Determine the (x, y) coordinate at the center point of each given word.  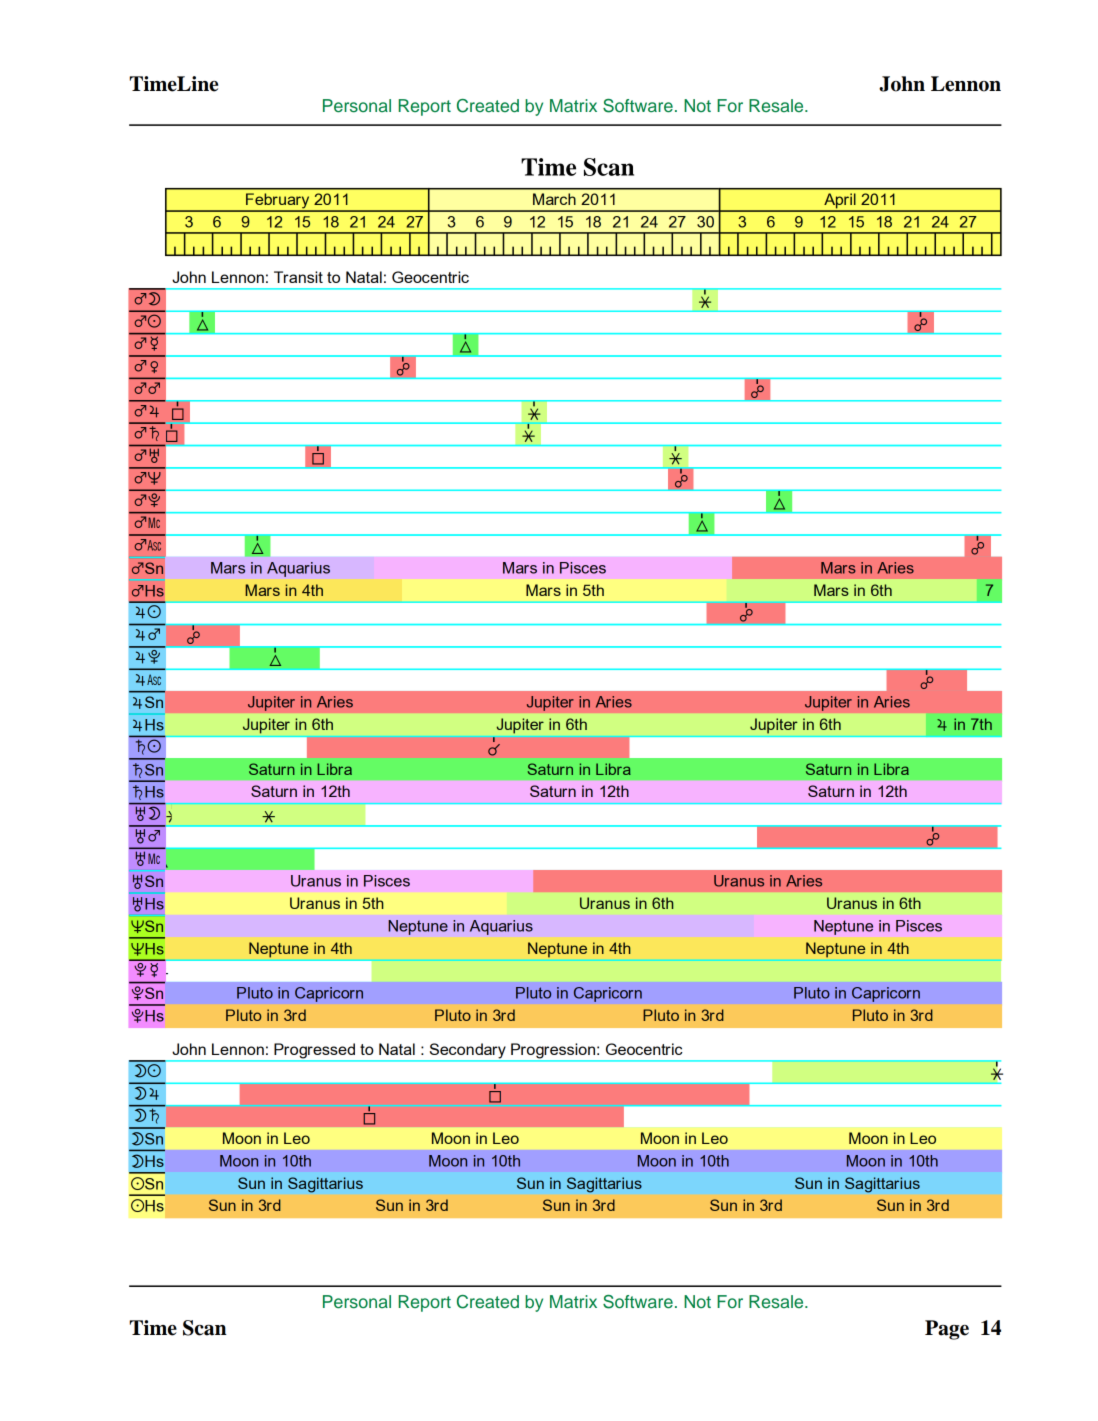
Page (947, 1330)
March (554, 199)
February (278, 202)
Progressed (315, 1052)
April (840, 202)
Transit (298, 277)
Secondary (467, 1052)
